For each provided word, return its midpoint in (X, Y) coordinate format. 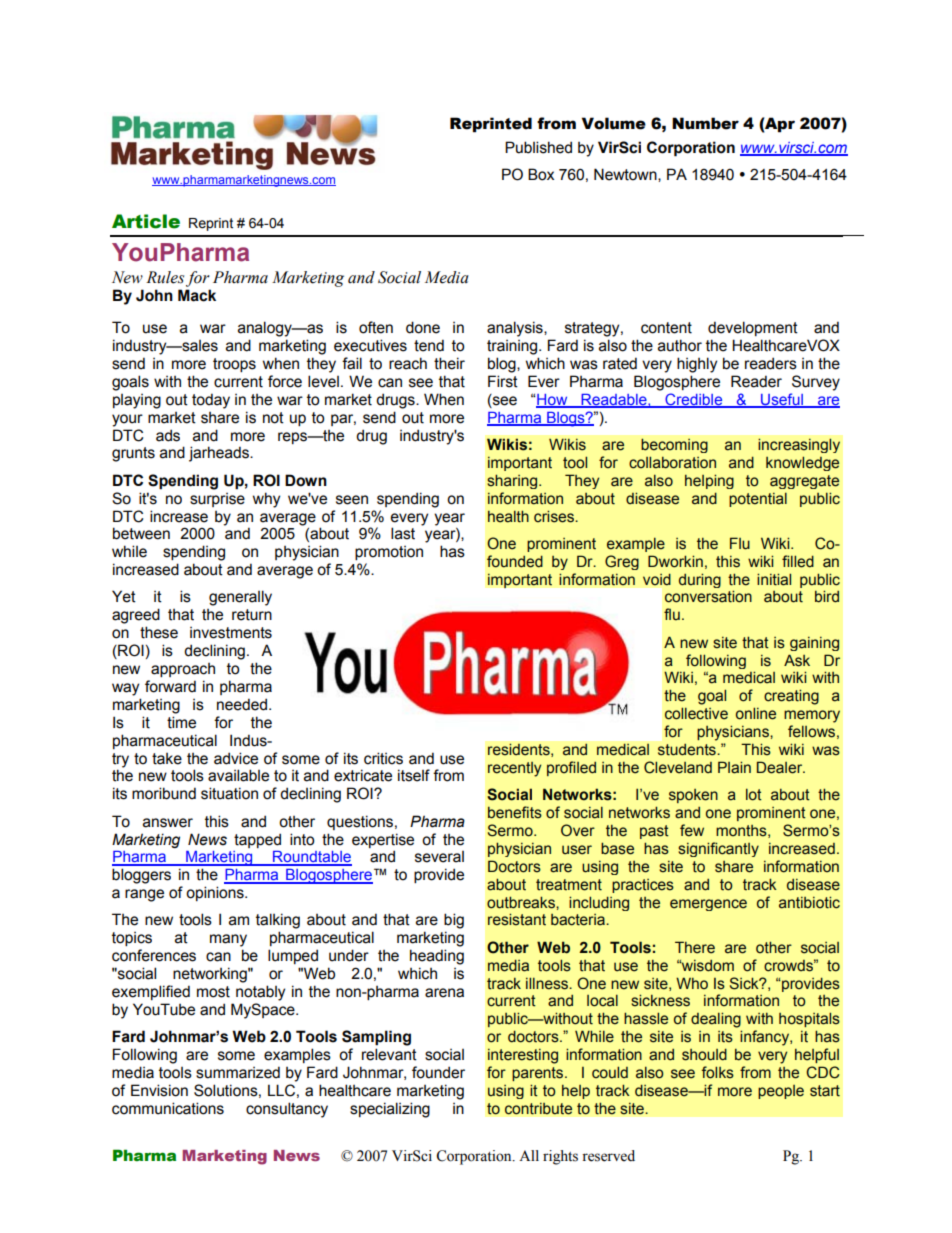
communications (168, 1108)
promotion (389, 553)
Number (705, 123)
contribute (538, 1109)
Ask (797, 660)
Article (146, 221)
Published (538, 147)
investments (231, 633)
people (781, 1092)
